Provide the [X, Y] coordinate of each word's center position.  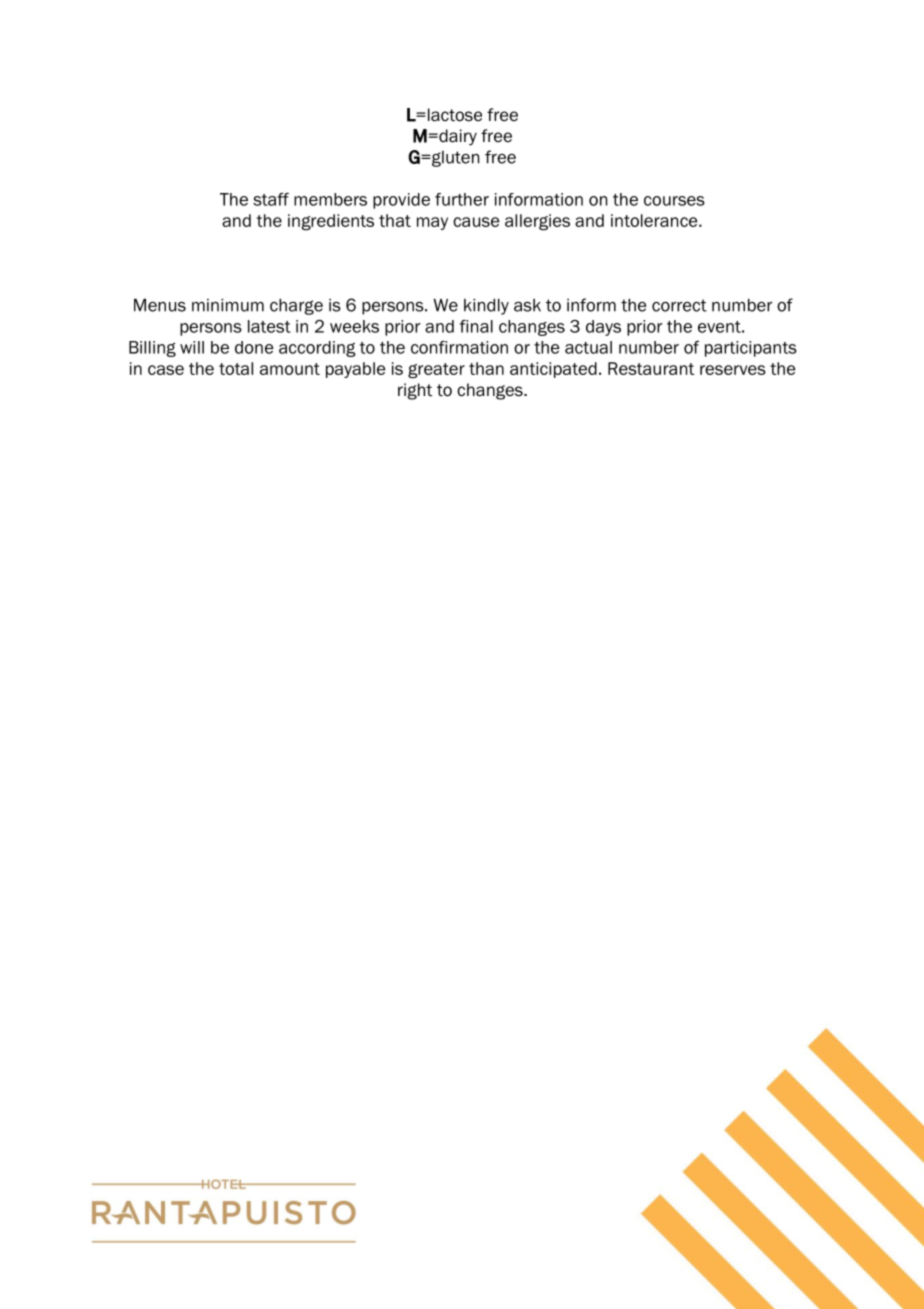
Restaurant [651, 368]
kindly [486, 307]
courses [674, 201]
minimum [228, 305]
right [415, 391]
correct [679, 305]
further [462, 199]
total [236, 368]
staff [271, 199]
